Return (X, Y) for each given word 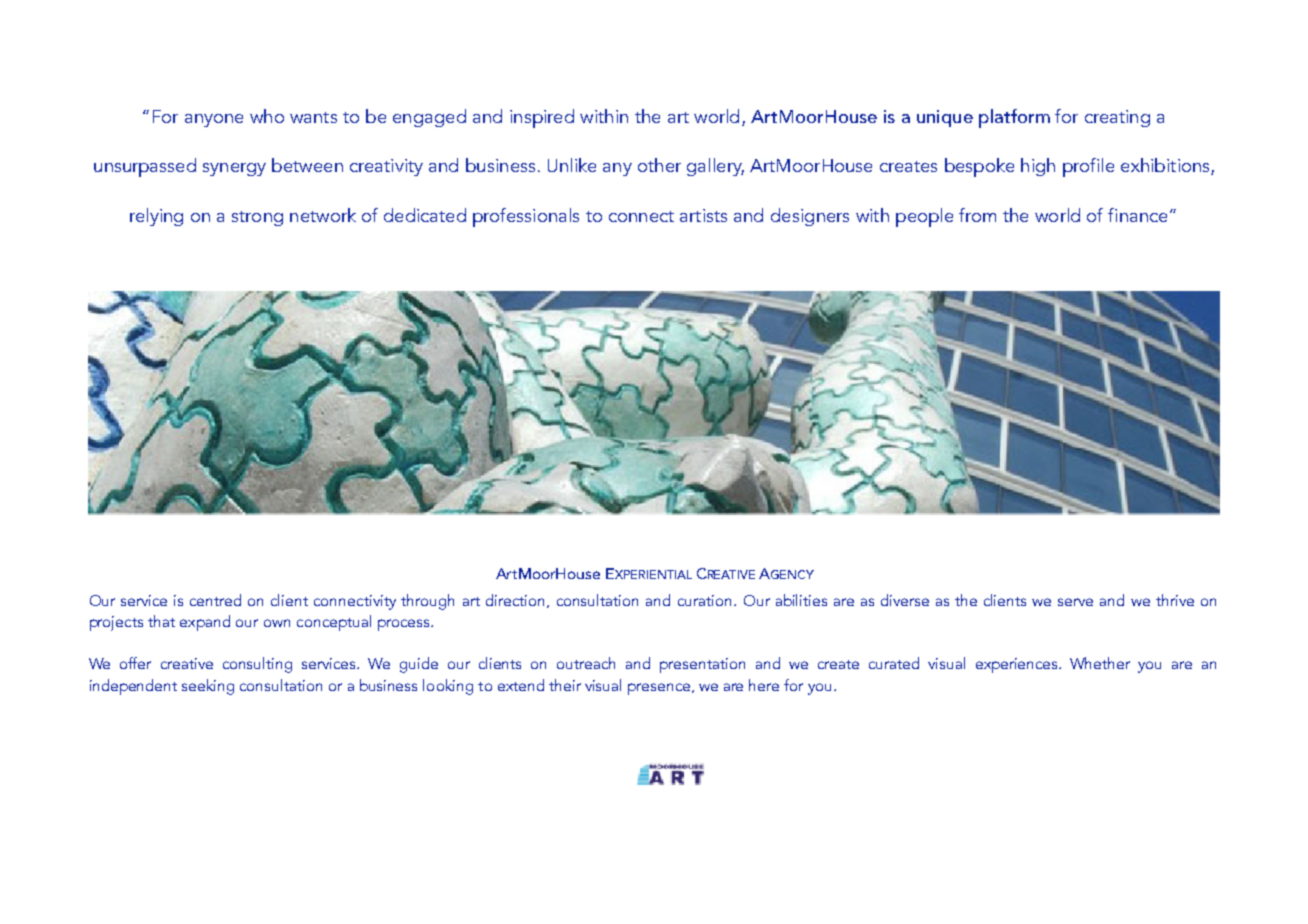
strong (257, 218)
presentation (702, 665)
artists (703, 215)
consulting (257, 665)
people (924, 217)
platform (1014, 118)
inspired (542, 118)
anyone (214, 120)
